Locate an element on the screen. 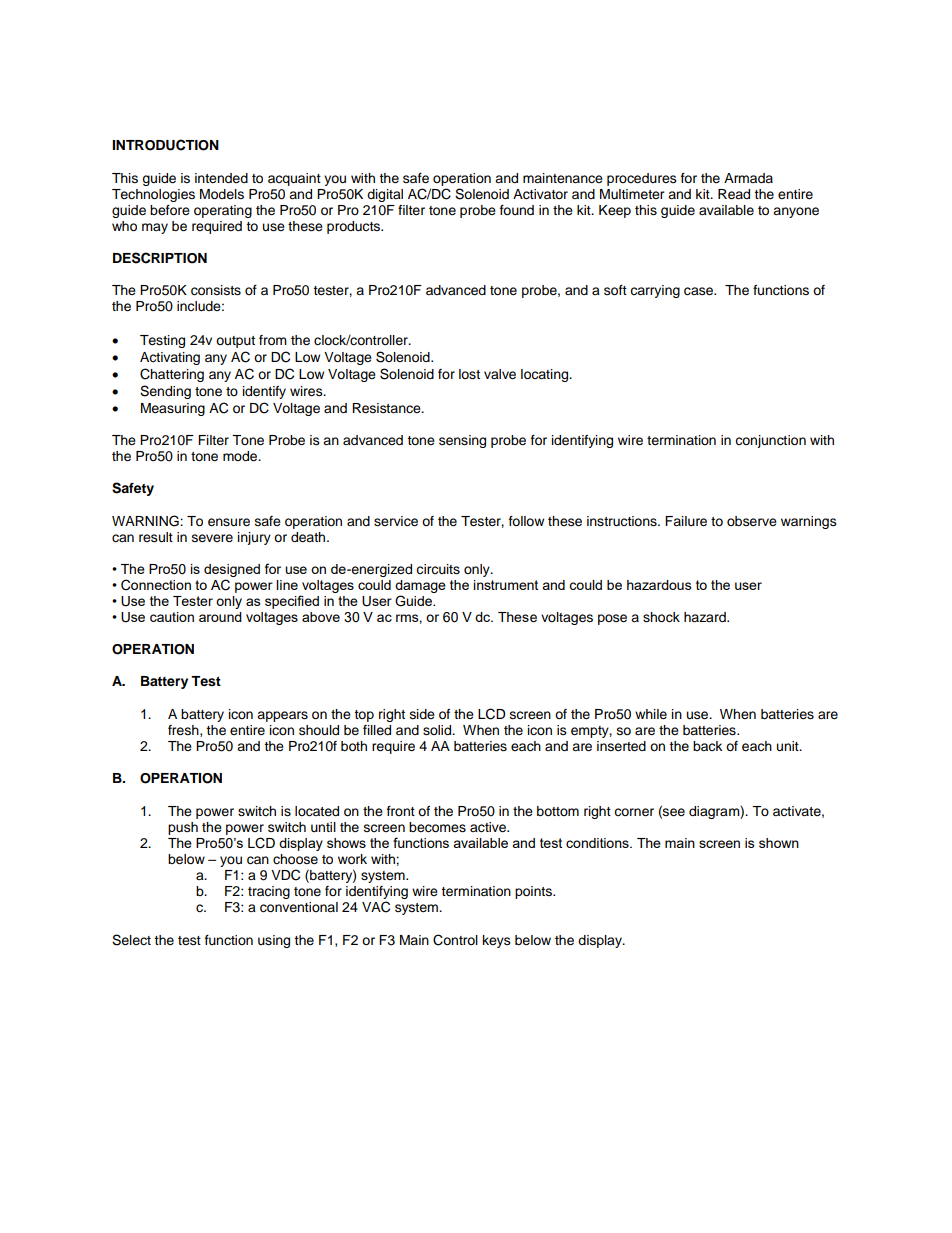  digital is located at coordinates (385, 195).
